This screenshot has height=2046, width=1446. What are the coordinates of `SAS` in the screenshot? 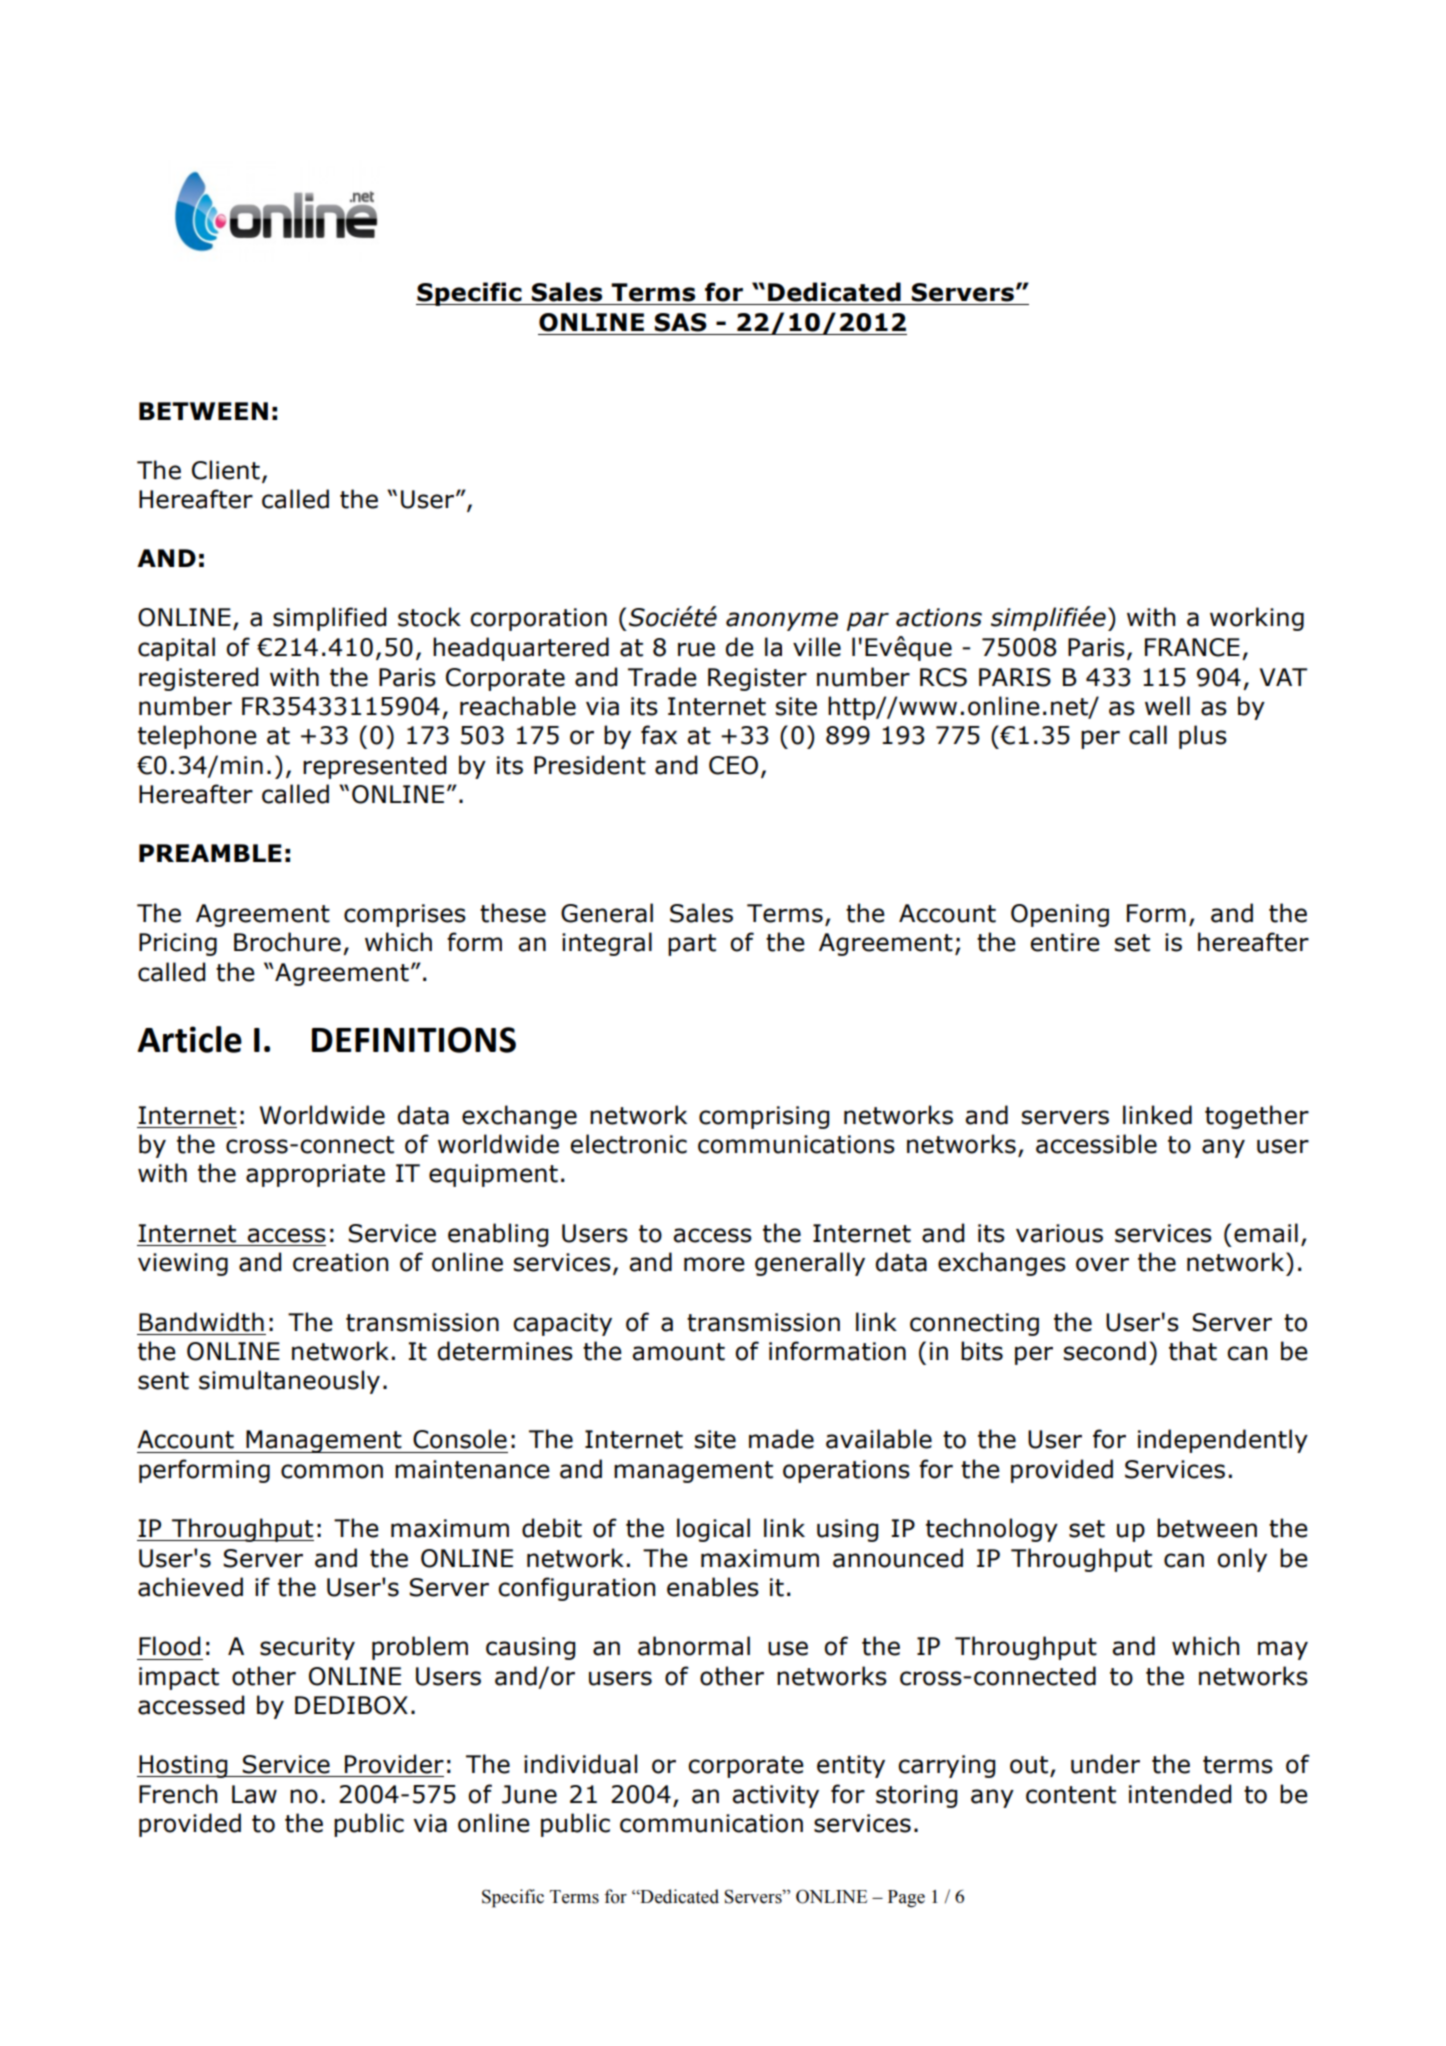 It's located at (681, 322).
